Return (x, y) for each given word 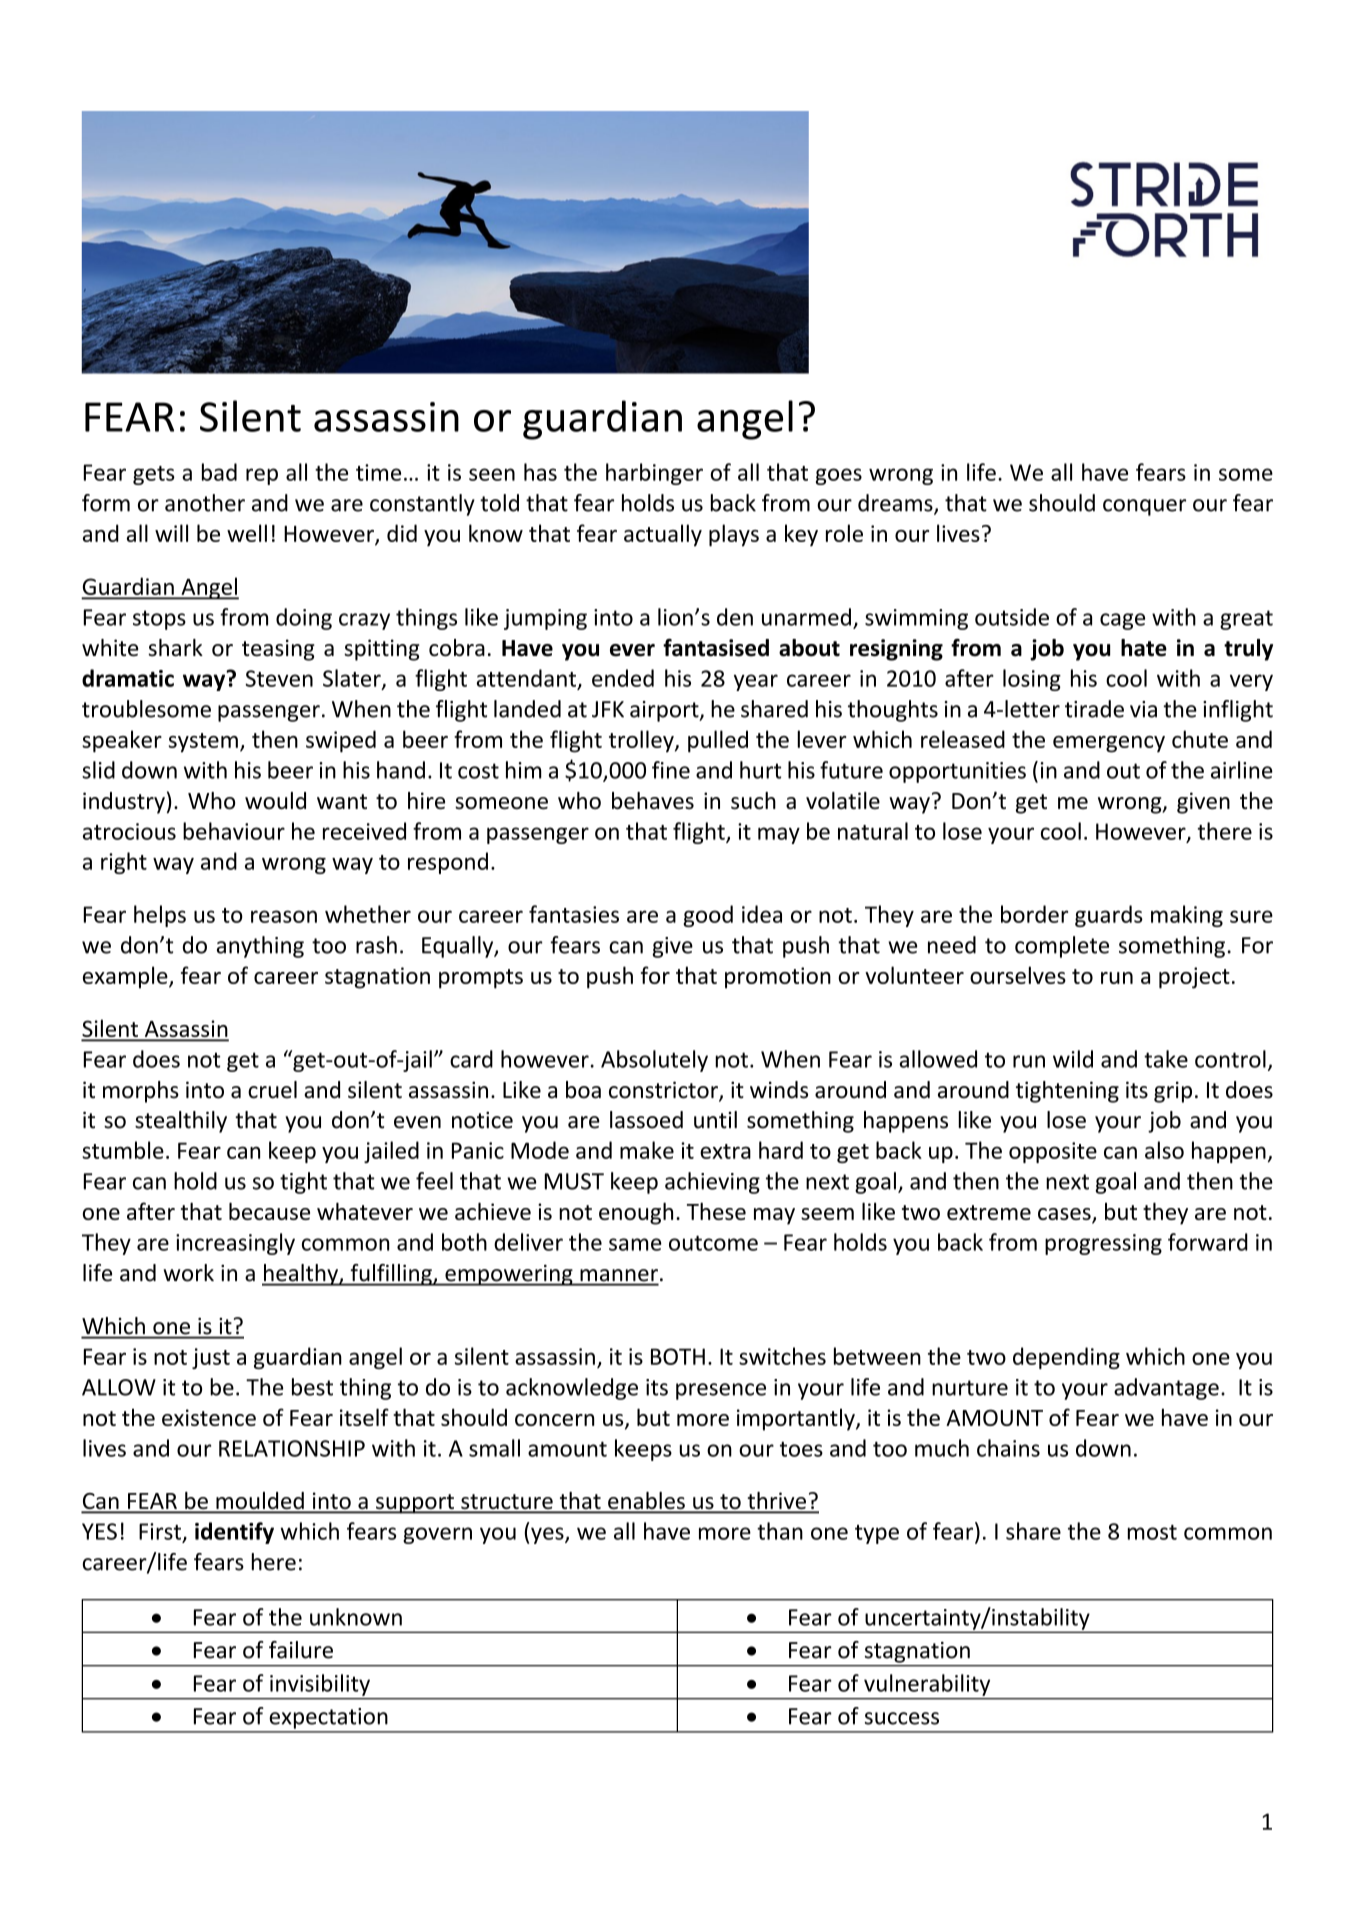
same (635, 1244)
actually (663, 535)
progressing (1103, 1244)
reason (284, 916)
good (708, 916)
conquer (1144, 507)
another (205, 503)
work (188, 1273)
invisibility (320, 1685)
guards (1109, 916)
